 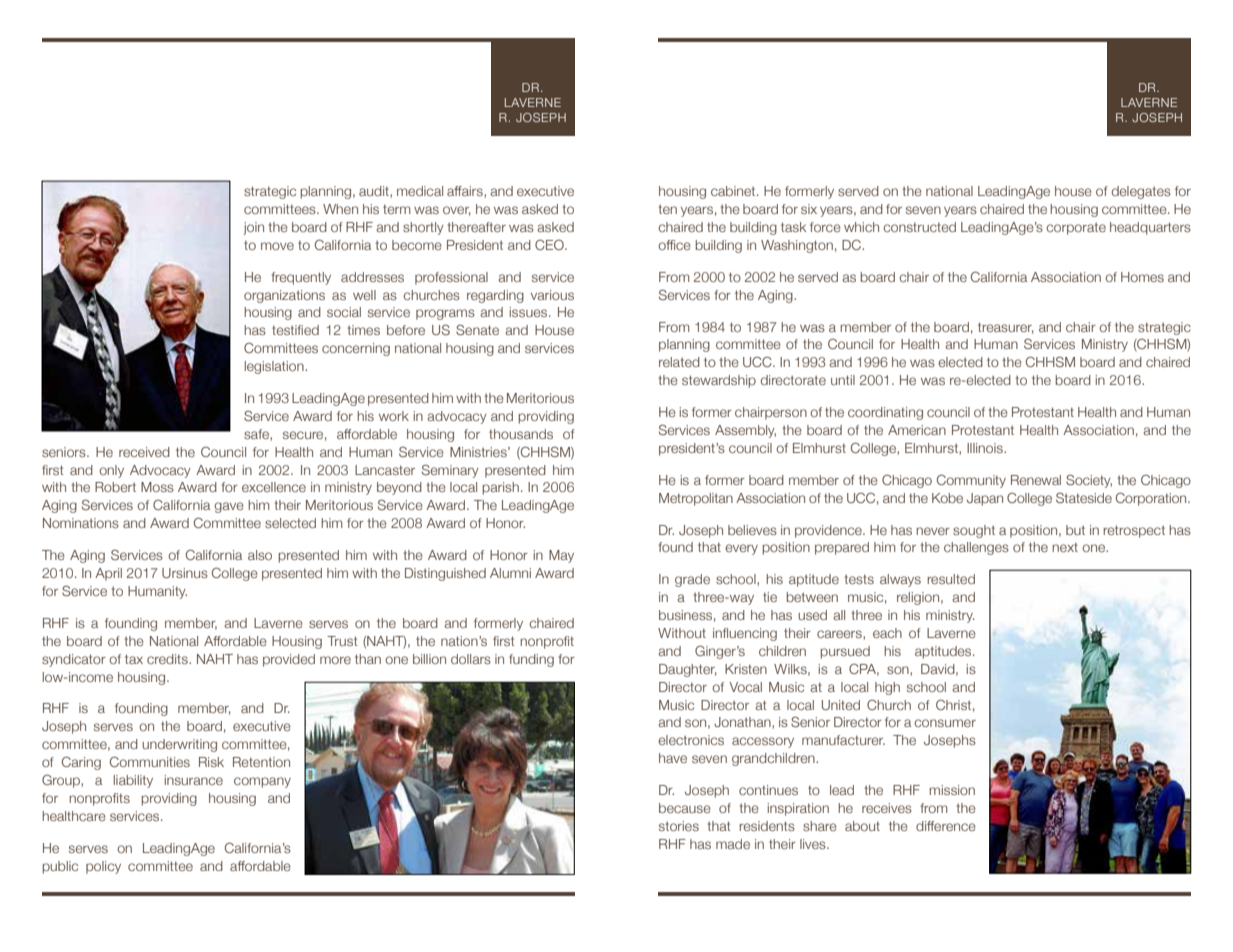 What do you see at coordinates (688, 670) in the image?
I see `Daughter` at bounding box center [688, 670].
